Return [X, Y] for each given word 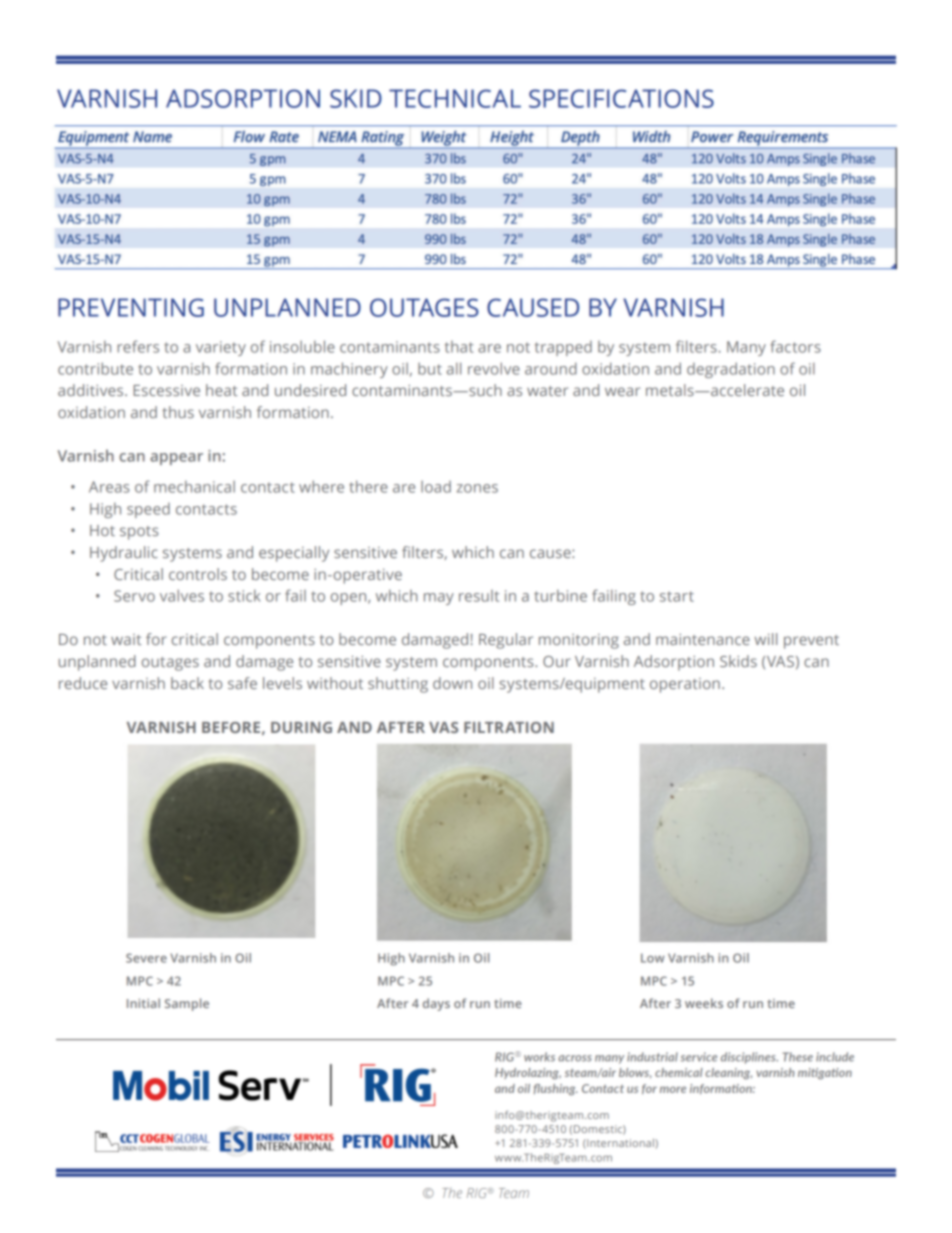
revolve [494, 368]
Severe [146, 958]
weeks [704, 1003]
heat [221, 390]
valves [182, 595]
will [766, 639]
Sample [187, 1004]
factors [795, 346]
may [439, 599]
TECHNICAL [455, 98]
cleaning [728, 1073]
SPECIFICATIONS [621, 98]
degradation [731, 370]
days [436, 1004]
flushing [556, 1089]
